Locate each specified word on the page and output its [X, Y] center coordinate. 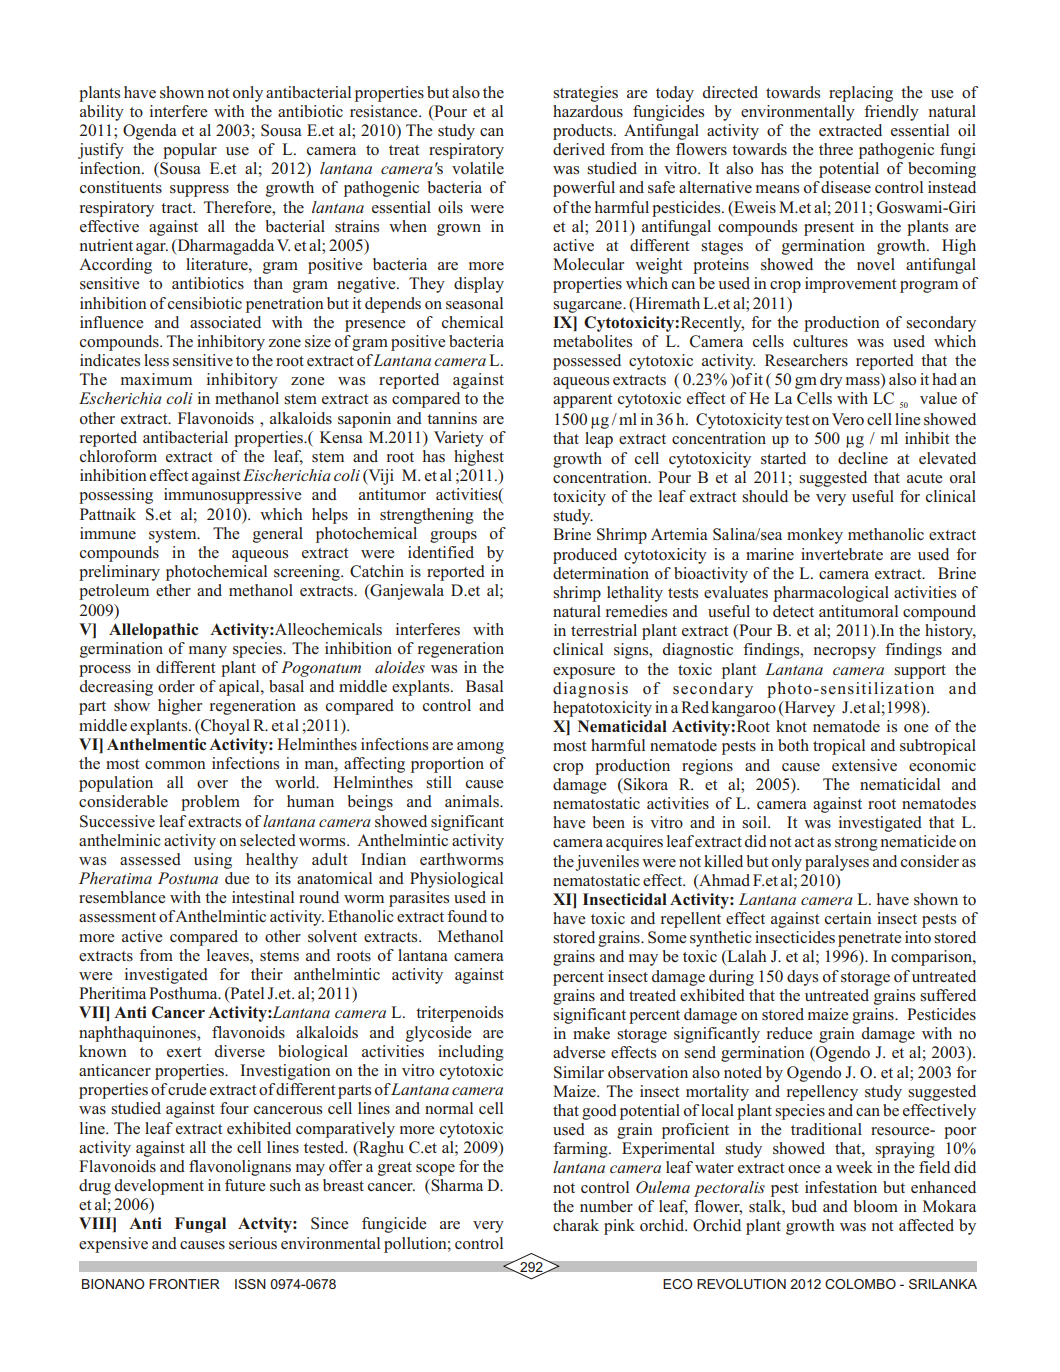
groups [453, 537]
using [213, 861]
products [584, 132]
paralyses [837, 863]
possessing [116, 496]
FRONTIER [184, 1284]
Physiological [456, 880]
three [836, 149]
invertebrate [842, 554]
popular [190, 151]
